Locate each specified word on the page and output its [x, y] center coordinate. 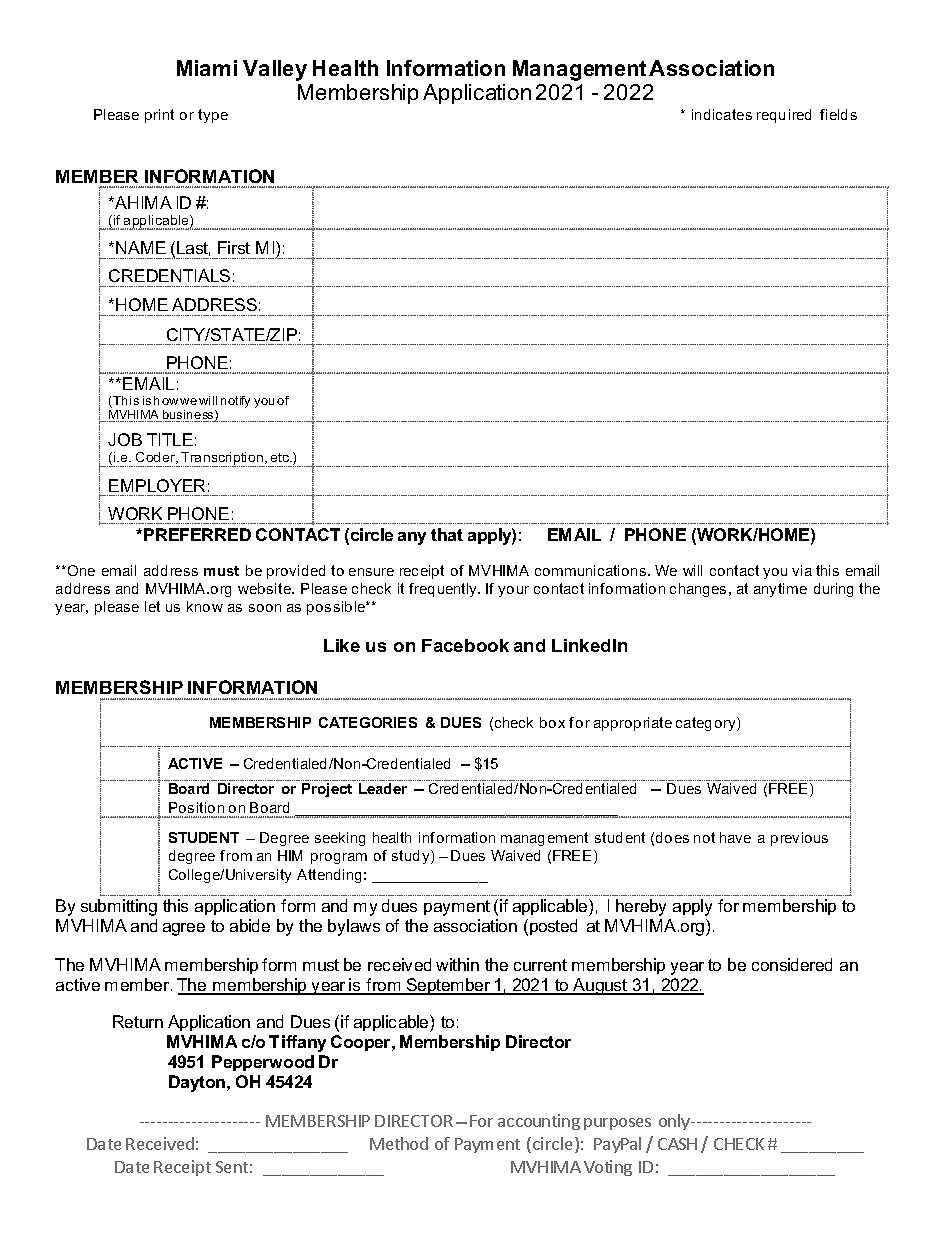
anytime [780, 590]
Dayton [198, 1083]
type [213, 116]
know [205, 606]
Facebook [465, 645]
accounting [539, 1122]
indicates [722, 114]
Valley [275, 70]
